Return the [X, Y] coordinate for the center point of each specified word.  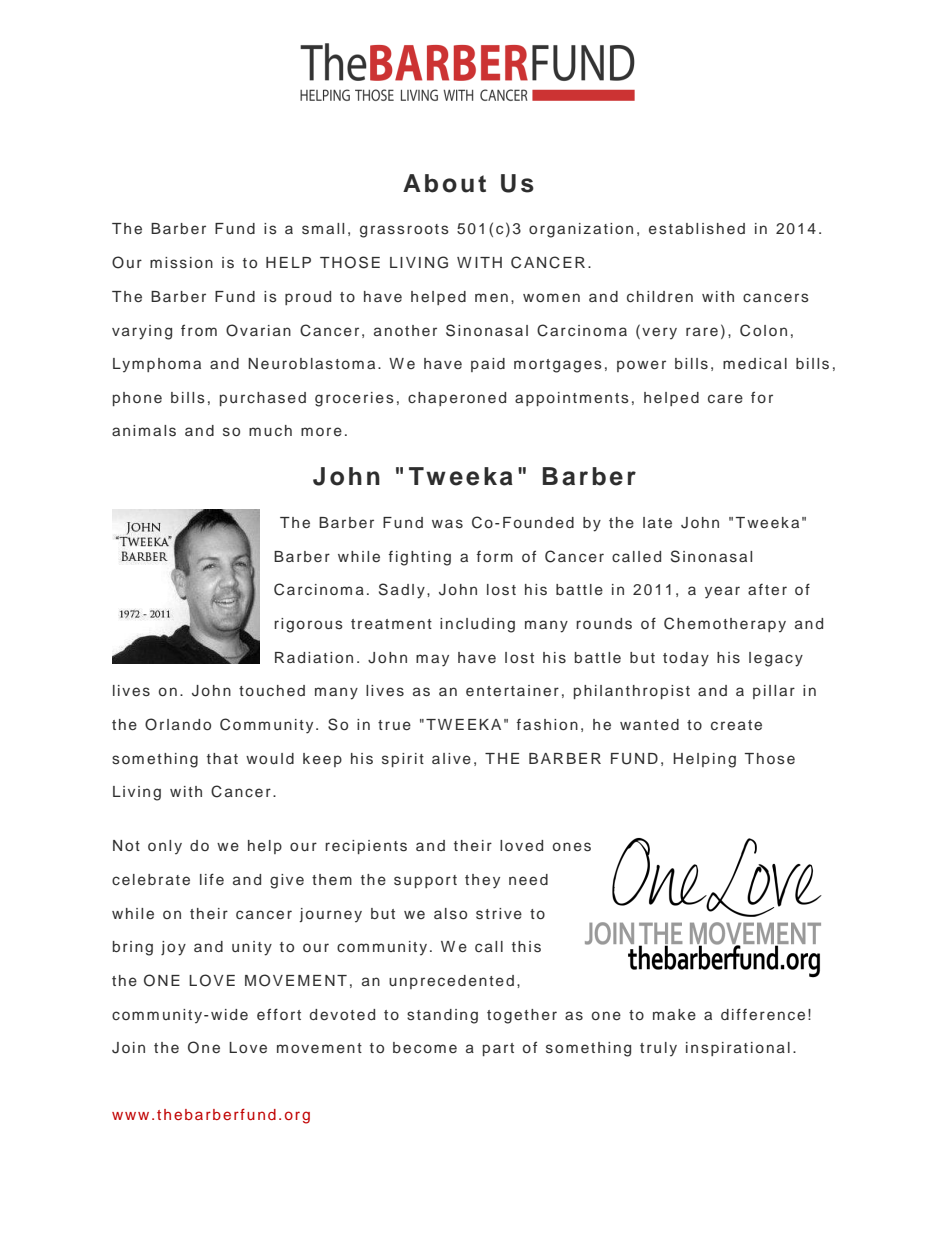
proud [308, 298]
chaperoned [457, 399]
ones [572, 847]
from [199, 330]
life [212, 879]
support [425, 881]
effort [279, 1014]
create [736, 725]
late [657, 522]
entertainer [512, 690]
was [447, 524]
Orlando [178, 724]
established [697, 229]
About [444, 183]
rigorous [308, 625]
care [725, 398]
